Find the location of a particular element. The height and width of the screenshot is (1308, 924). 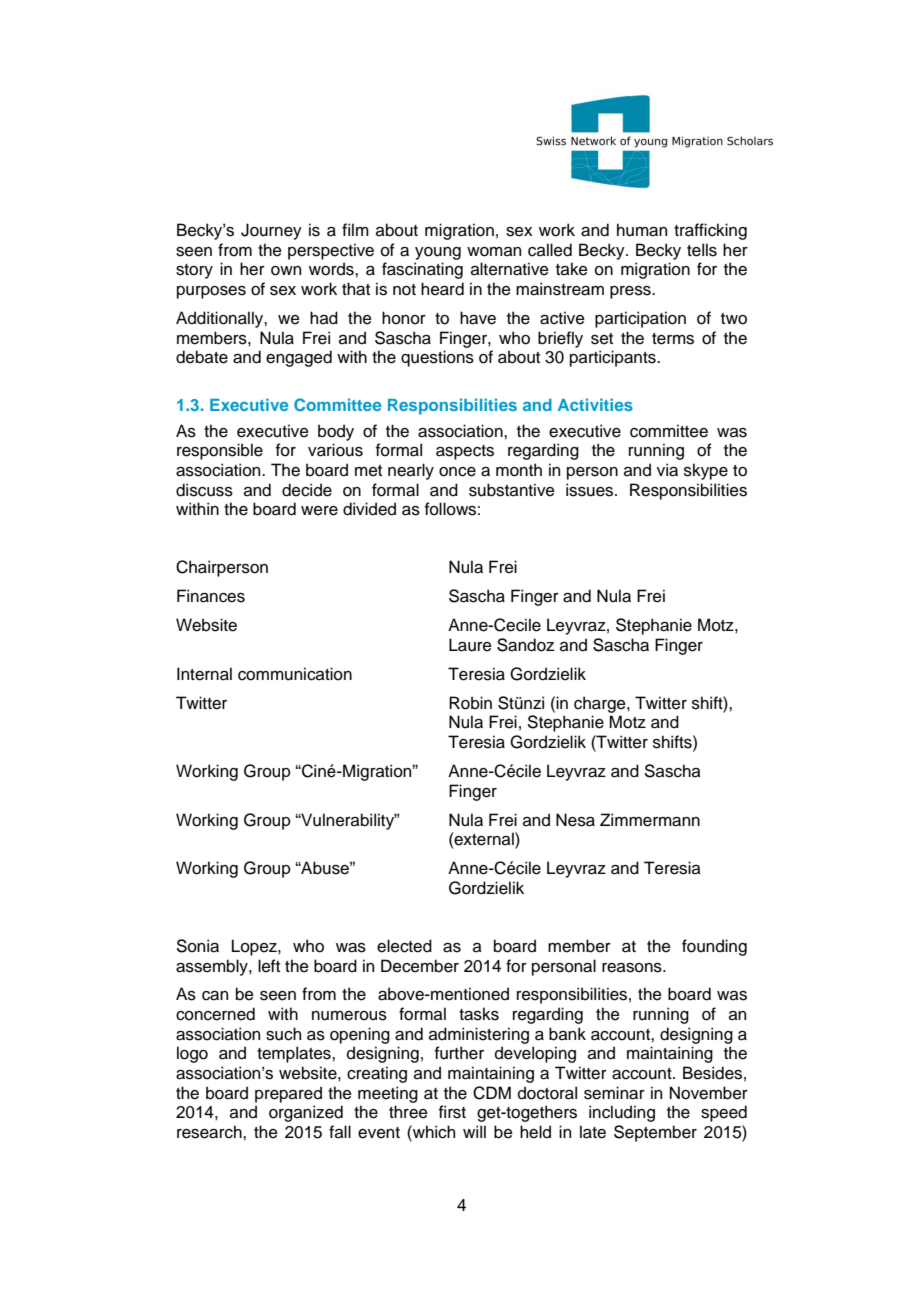

aspects is located at coordinates (465, 452).
